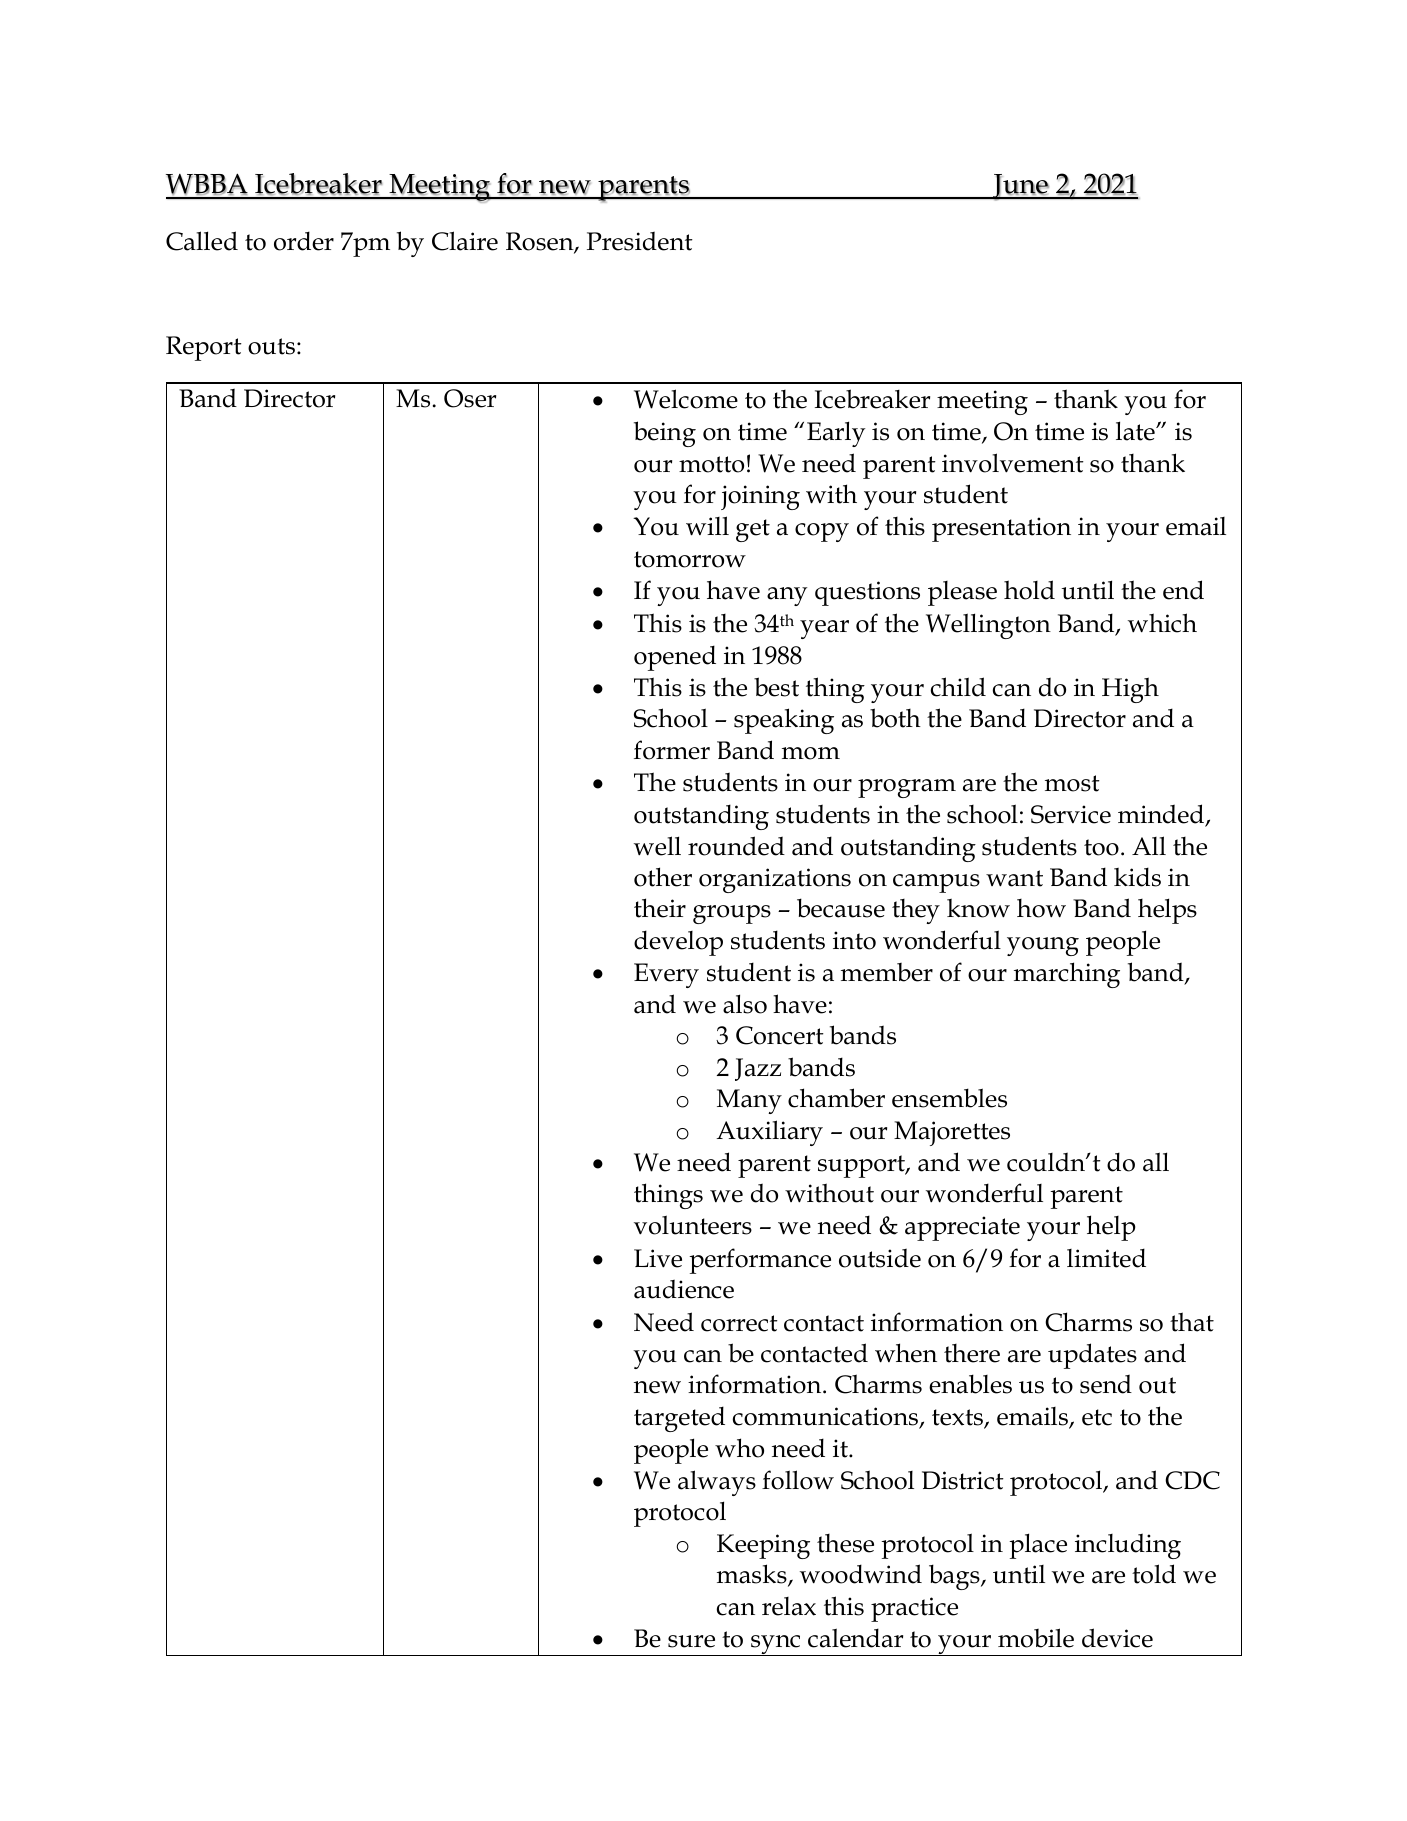  What do you see at coordinates (1020, 187) in the image?
I see `June` at bounding box center [1020, 187].
